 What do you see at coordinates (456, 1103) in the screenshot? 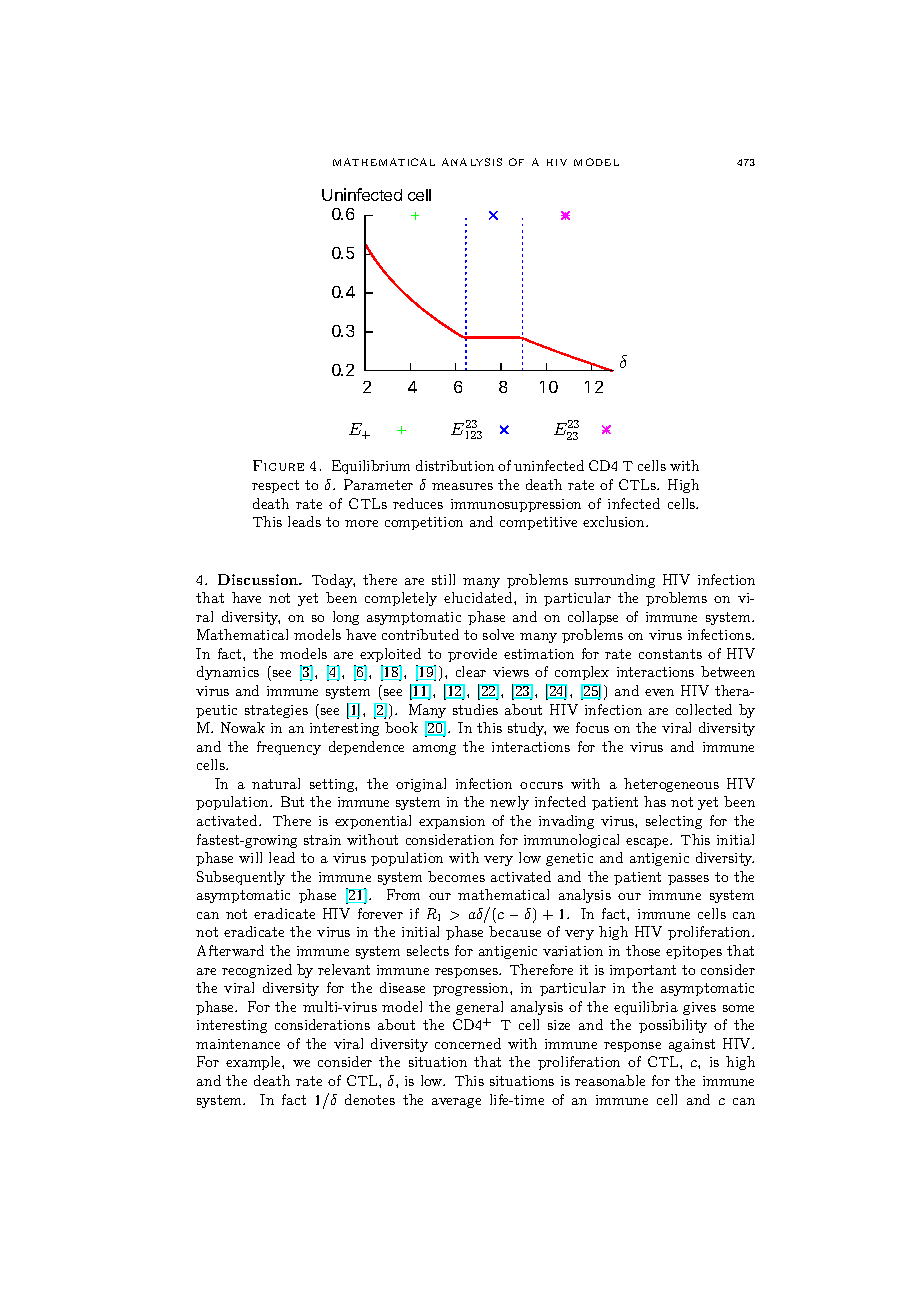
I see `average` at bounding box center [456, 1103].
